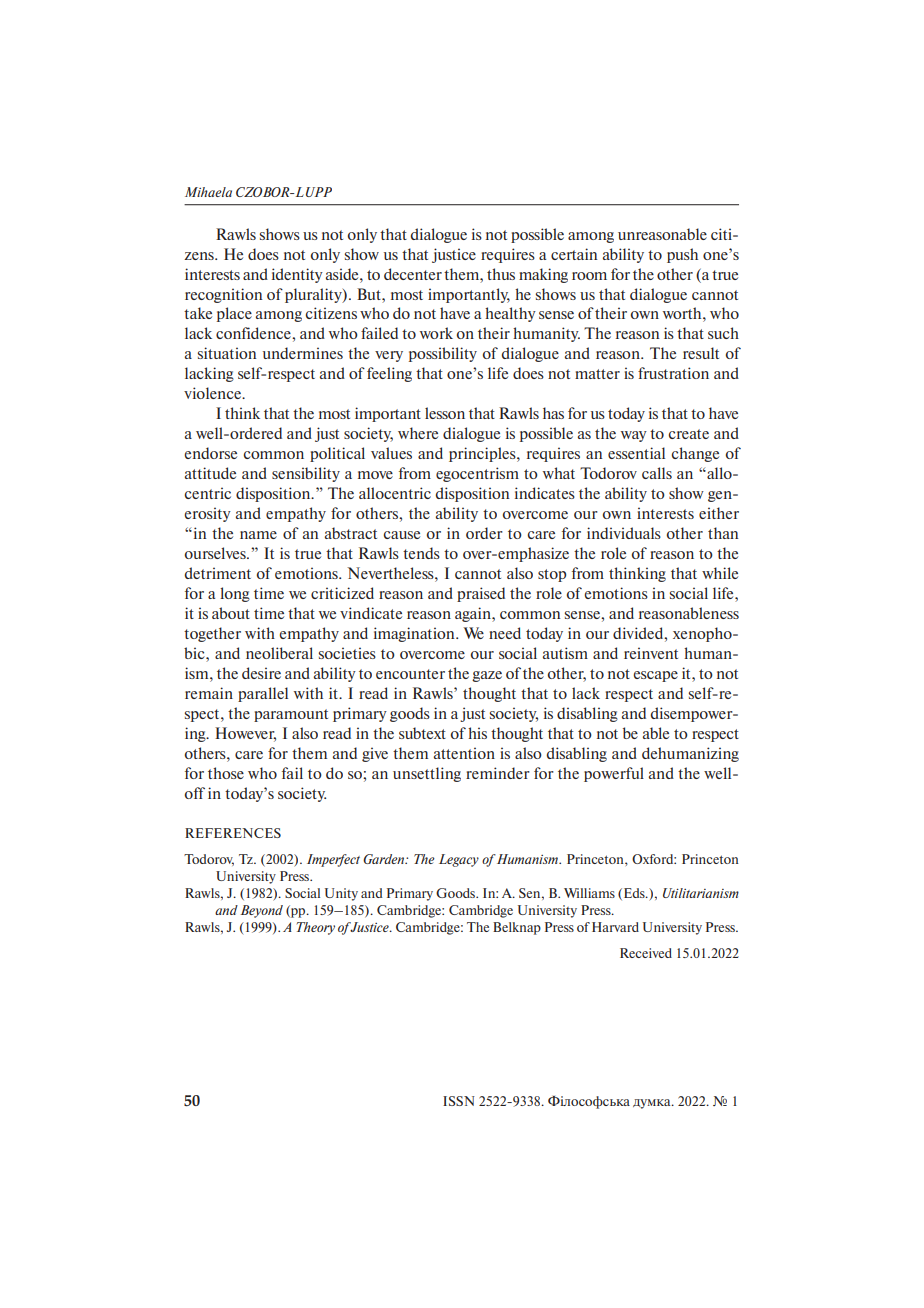 This screenshot has height=1308, width=924. I want to click on gaze, so click(487, 676).
